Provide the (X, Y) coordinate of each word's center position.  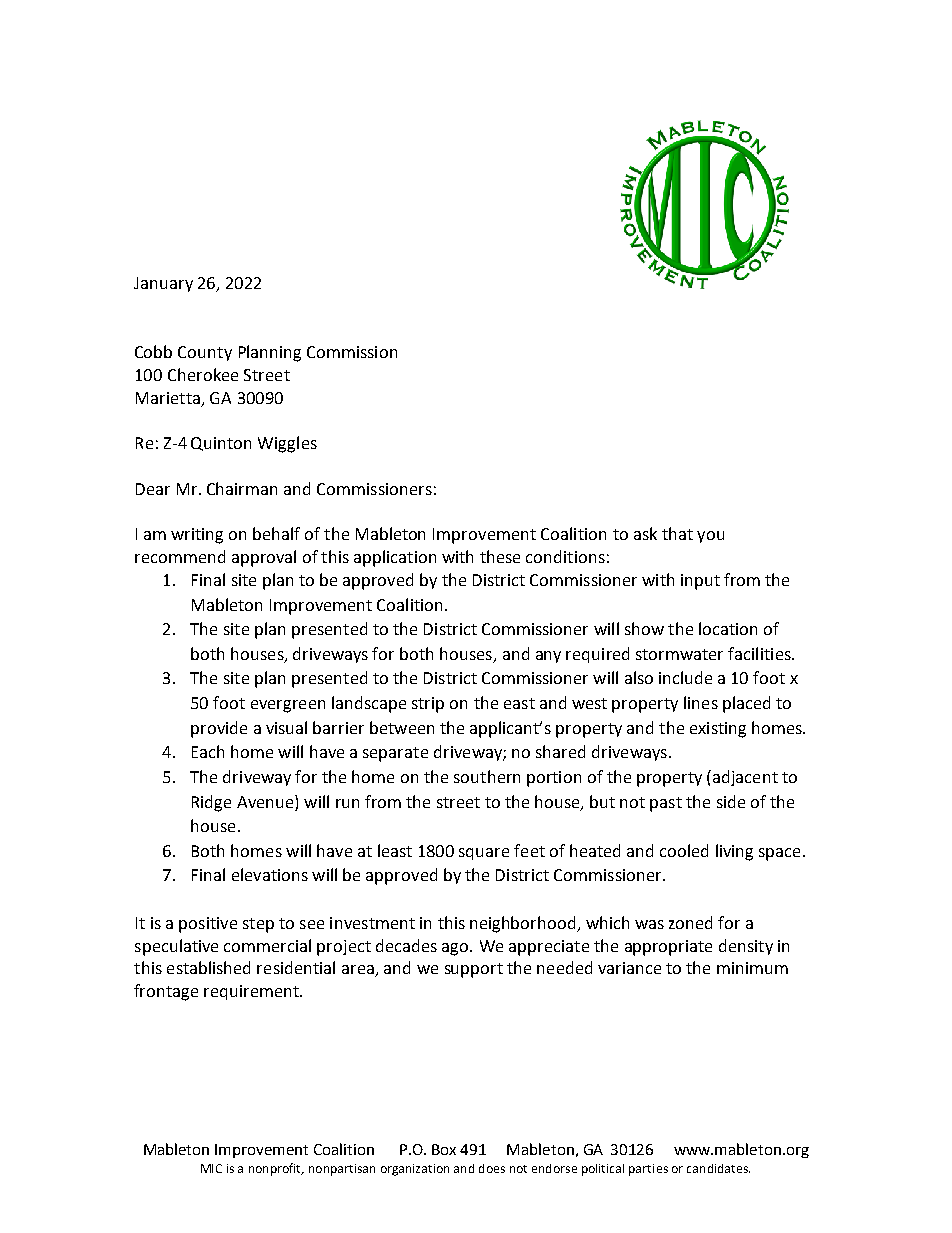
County (205, 353)
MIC (211, 1168)
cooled (684, 850)
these (500, 556)
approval (264, 558)
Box (444, 1149)
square (484, 854)
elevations (270, 874)
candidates (718, 1168)
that (677, 533)
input (700, 582)
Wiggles (287, 444)
